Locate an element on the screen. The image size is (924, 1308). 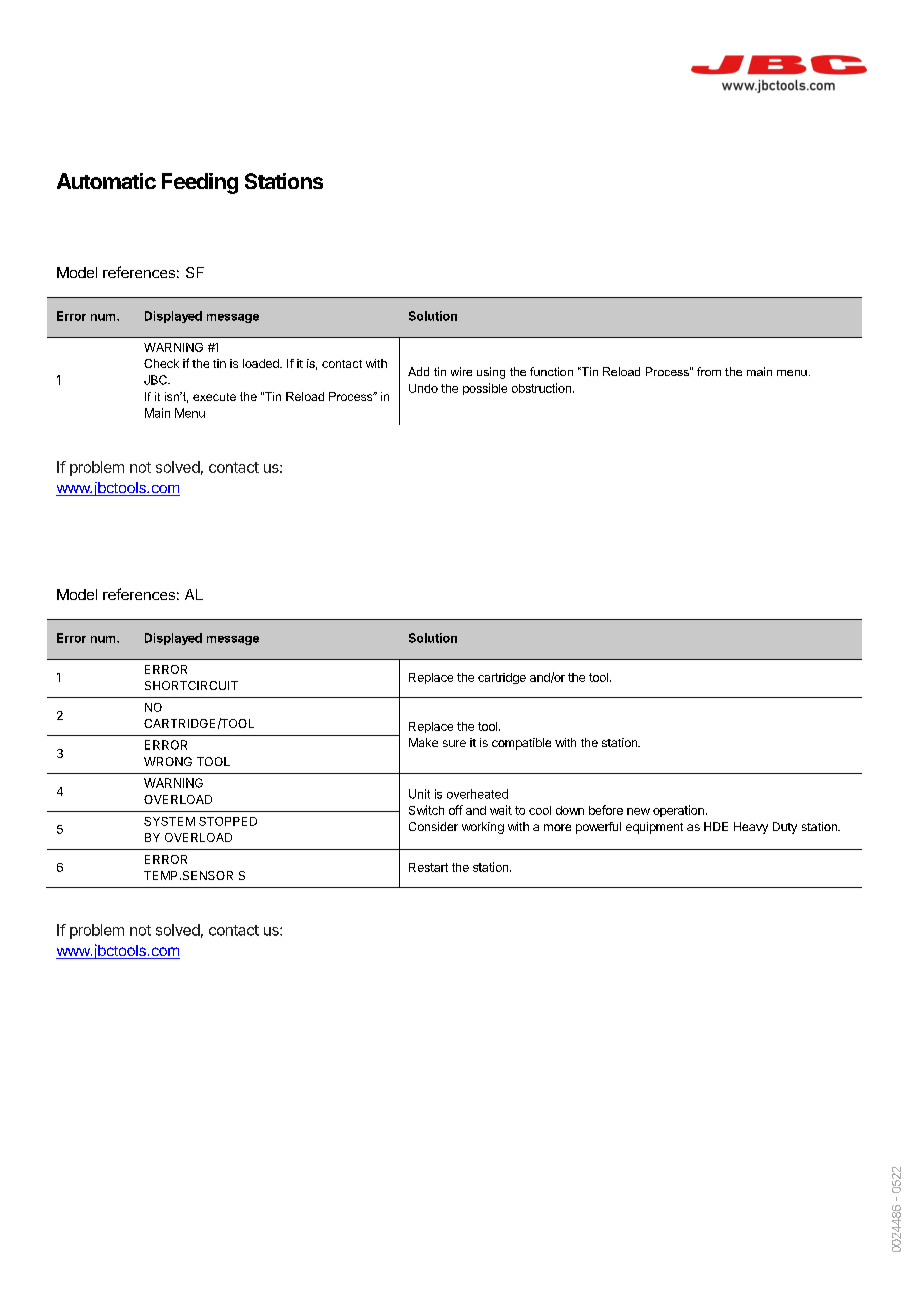
Undo is located at coordinates (423, 388).
